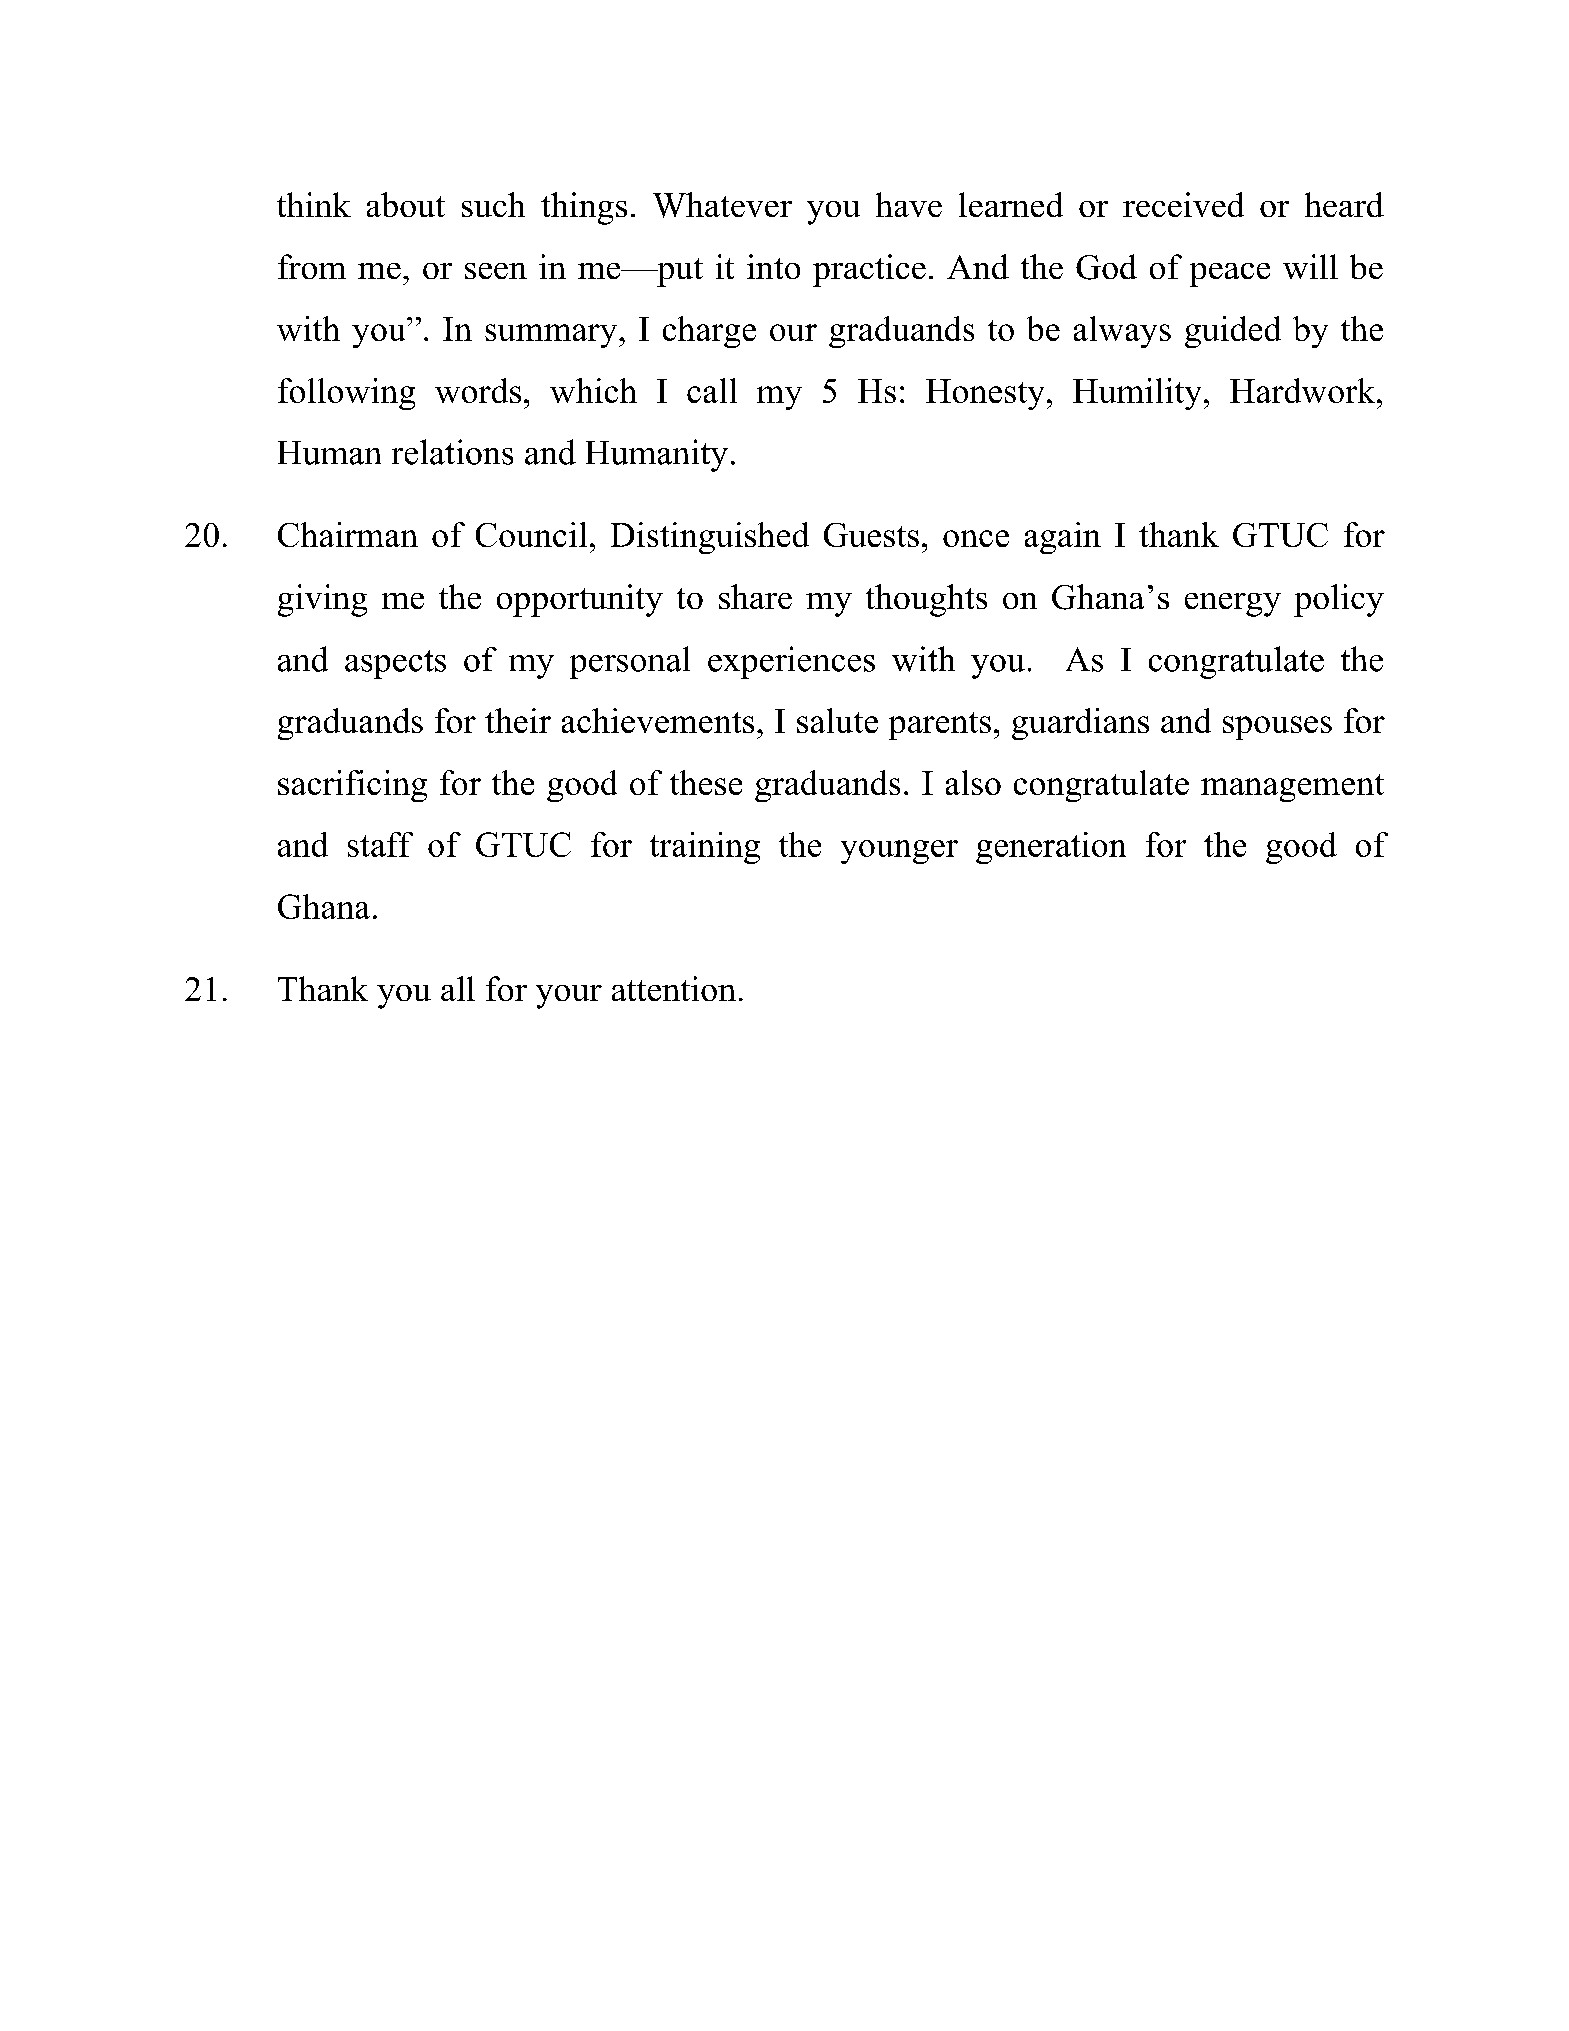  Describe the element at coordinates (871, 535) in the screenshot. I see `Guests` at that location.
